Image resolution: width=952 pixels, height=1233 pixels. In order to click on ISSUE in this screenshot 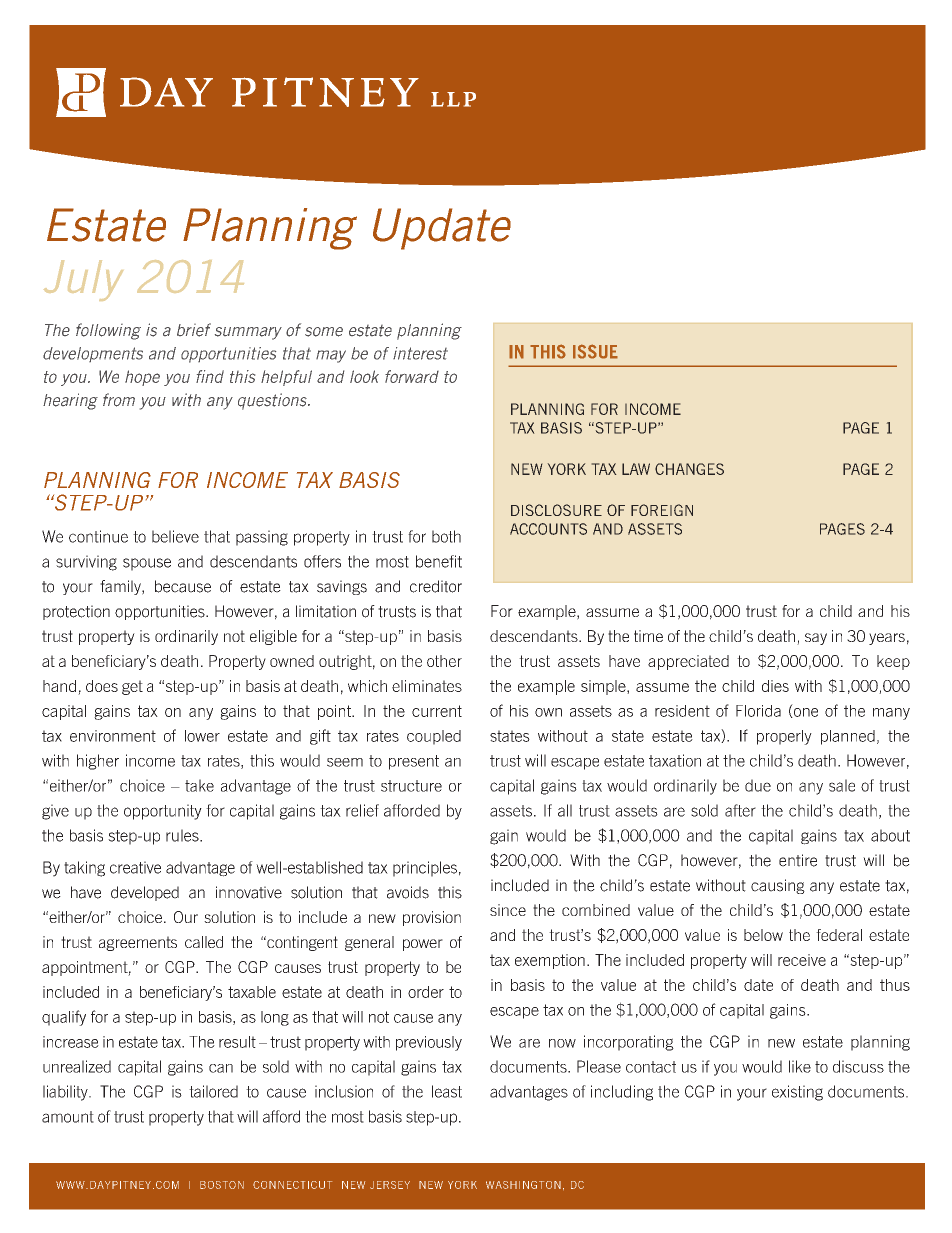, I will do `click(595, 351)`.
